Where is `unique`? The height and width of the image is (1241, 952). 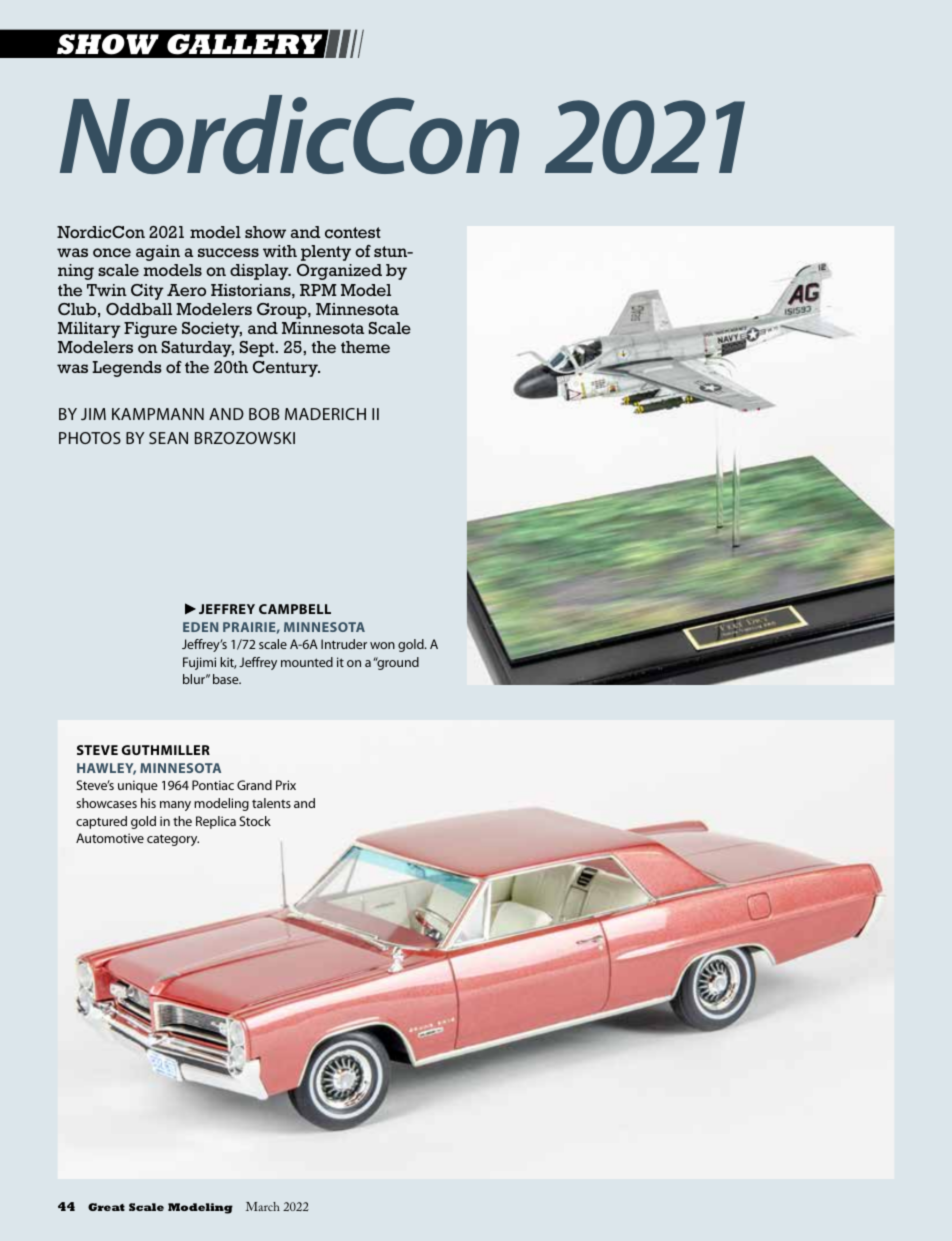
unique is located at coordinates (138, 786).
